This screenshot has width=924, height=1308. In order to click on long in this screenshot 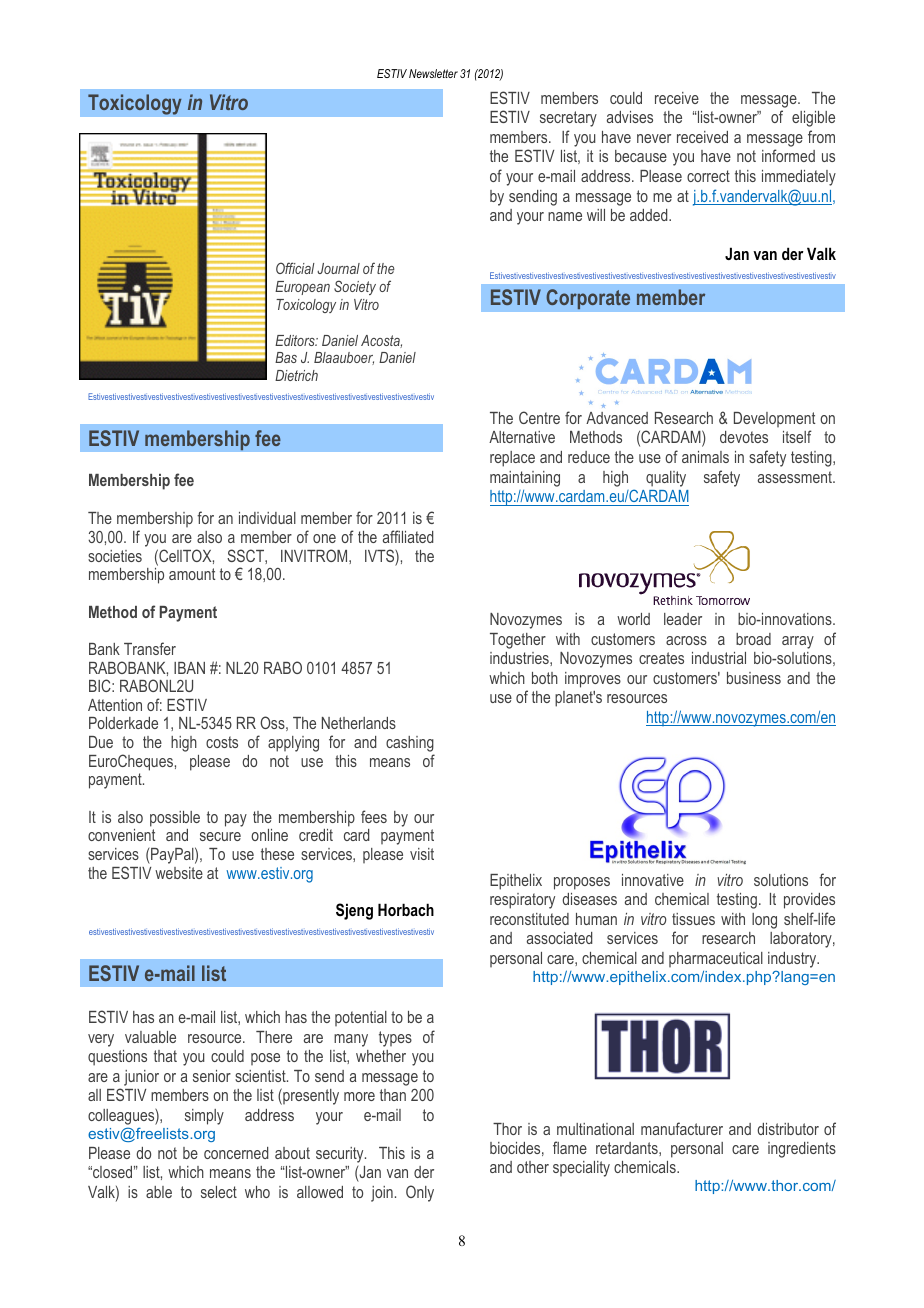, I will do `click(764, 921)`.
